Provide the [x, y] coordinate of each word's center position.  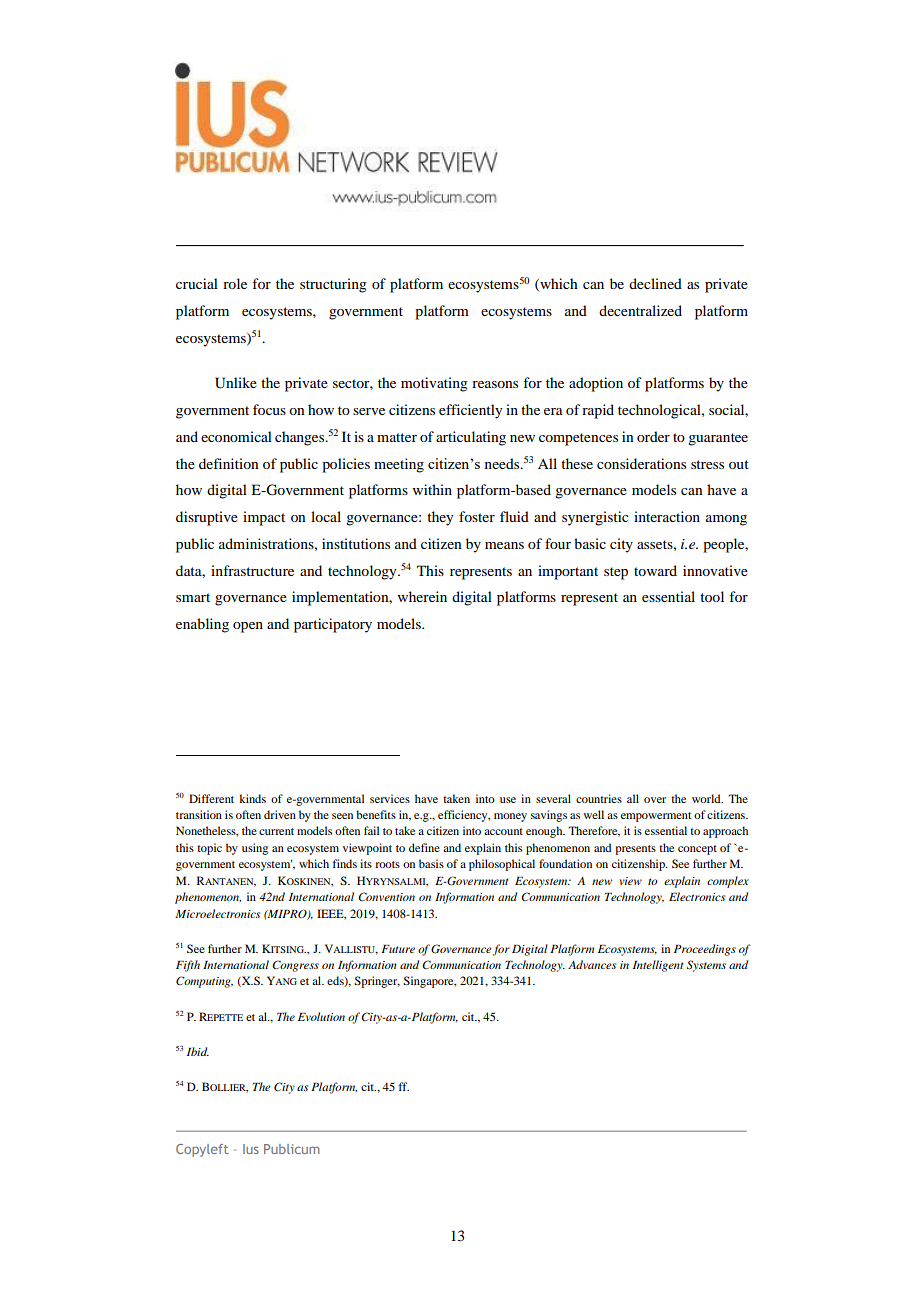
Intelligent [658, 966]
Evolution [321, 1016]
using [255, 849]
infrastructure [252, 570]
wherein [422, 596]
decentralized [640, 310]
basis [431, 863]
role [235, 283]
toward [655, 570]
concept [697, 850]
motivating [434, 384]
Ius [251, 1149]
